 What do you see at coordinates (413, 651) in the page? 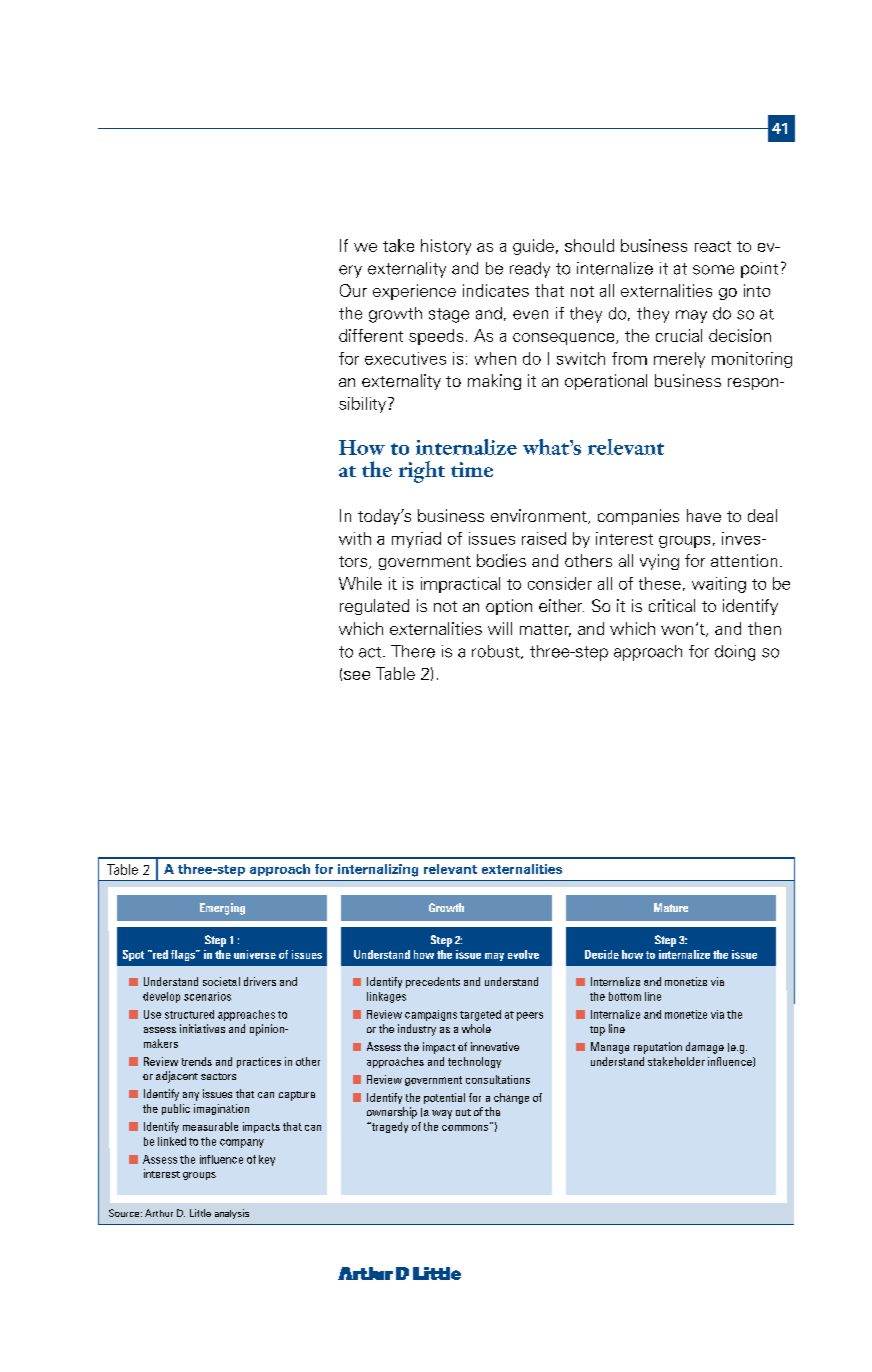
I see `There` at bounding box center [413, 651].
